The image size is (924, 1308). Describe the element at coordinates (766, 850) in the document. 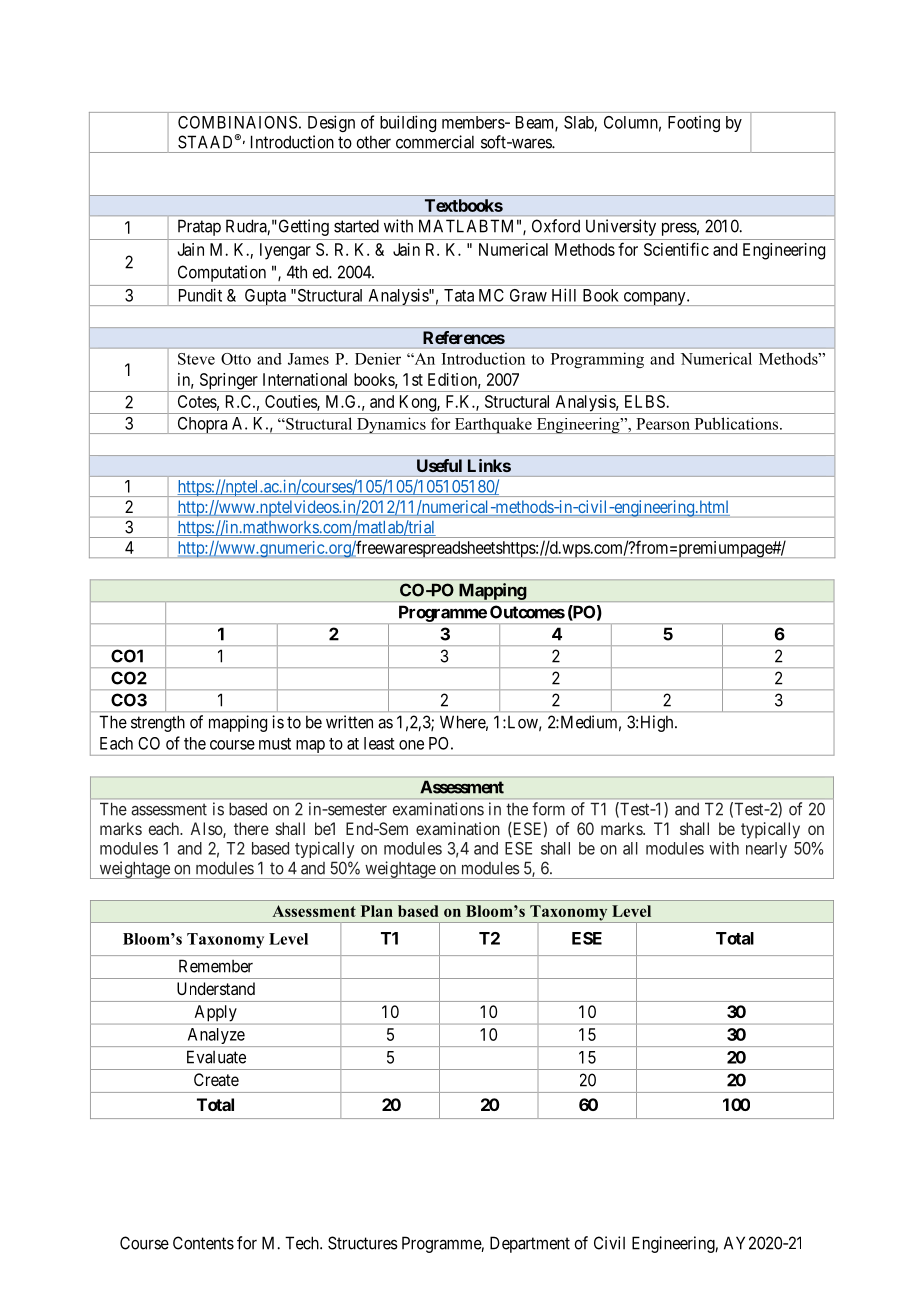

I see `nearly` at that location.
